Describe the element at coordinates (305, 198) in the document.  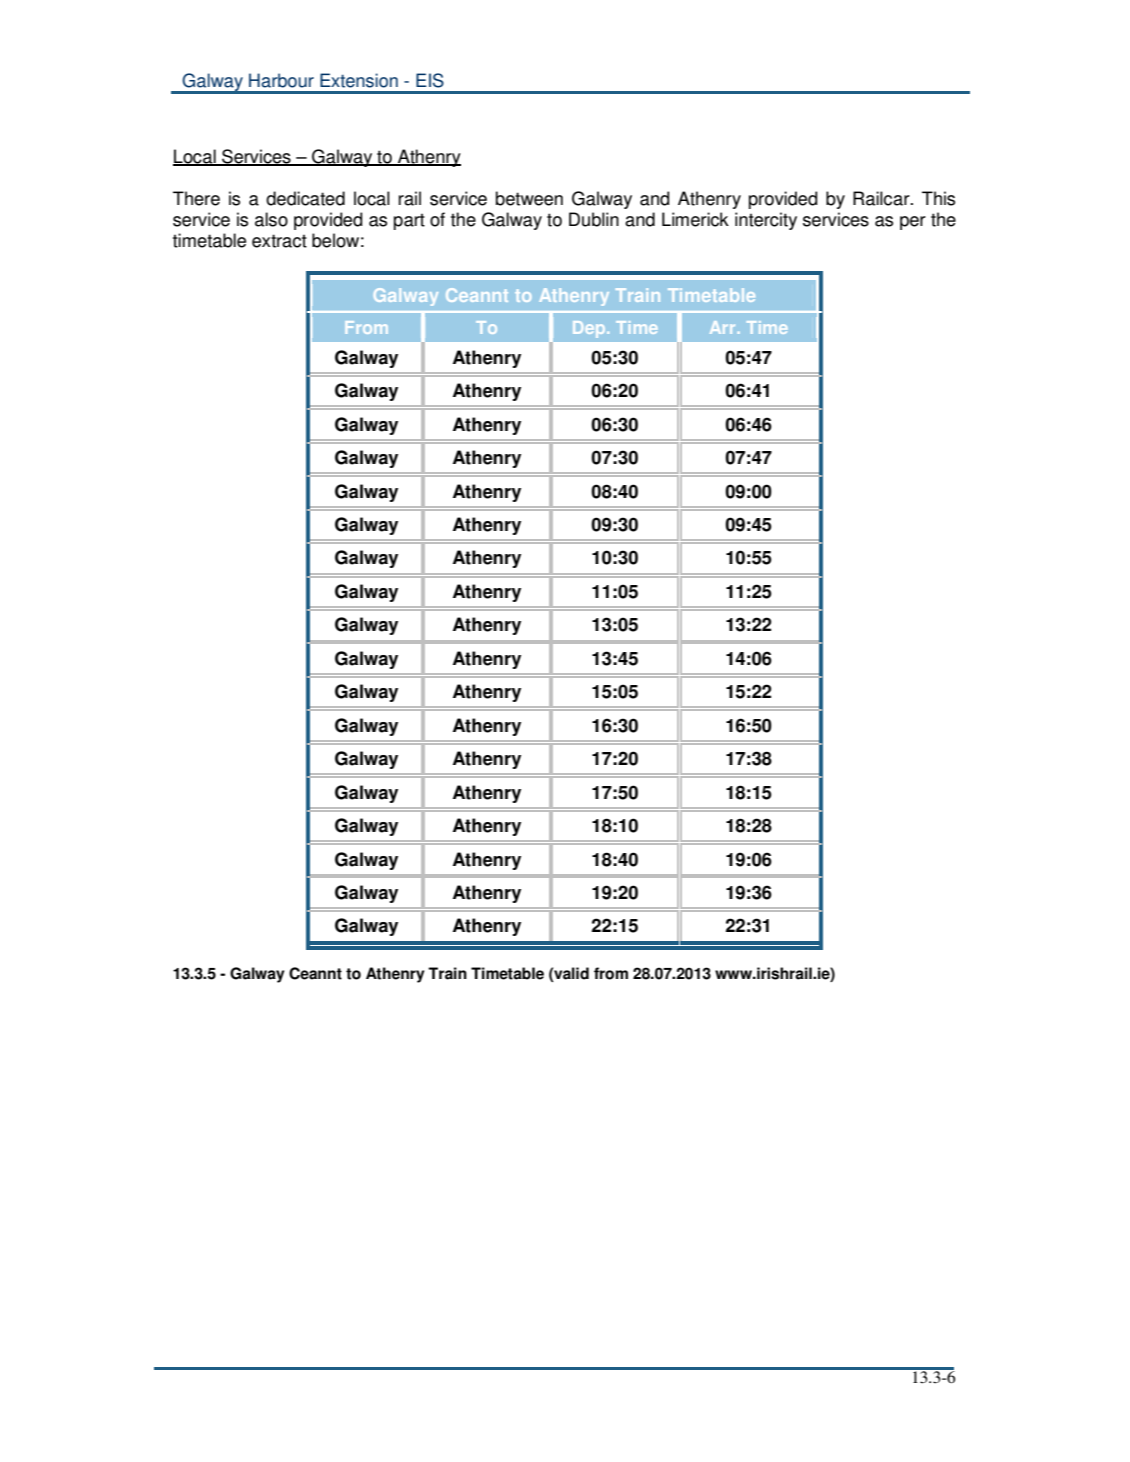
I see `dedicated` at that location.
